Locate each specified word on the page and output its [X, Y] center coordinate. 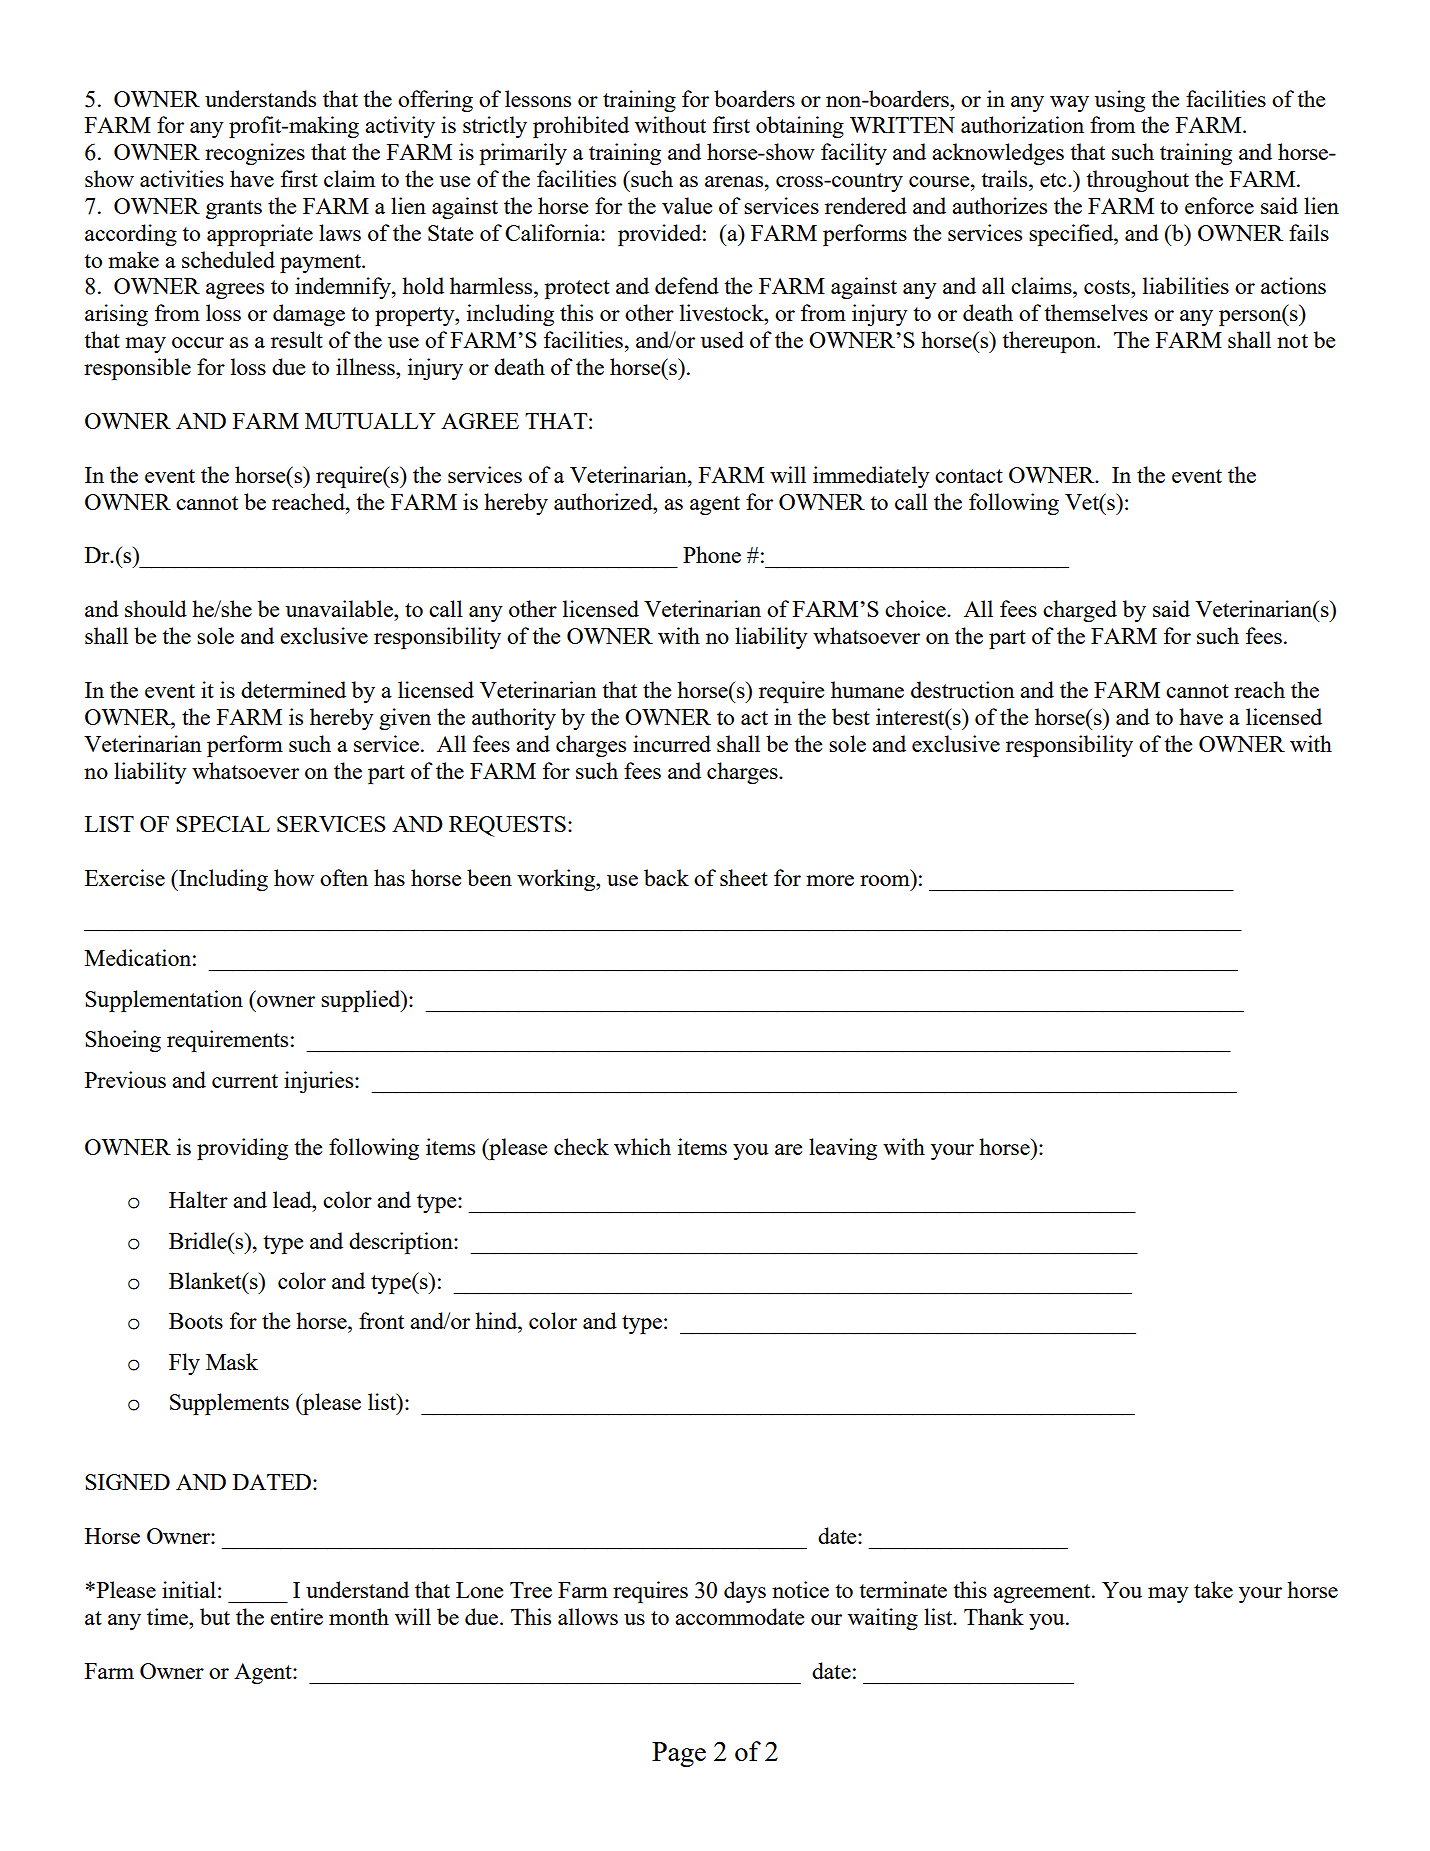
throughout [1137, 181]
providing [242, 1149]
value [687, 205]
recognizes [255, 154]
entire [296, 1616]
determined [293, 689]
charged [1080, 611]
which [642, 1146]
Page [679, 1754]
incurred [672, 743]
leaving [843, 1149]
